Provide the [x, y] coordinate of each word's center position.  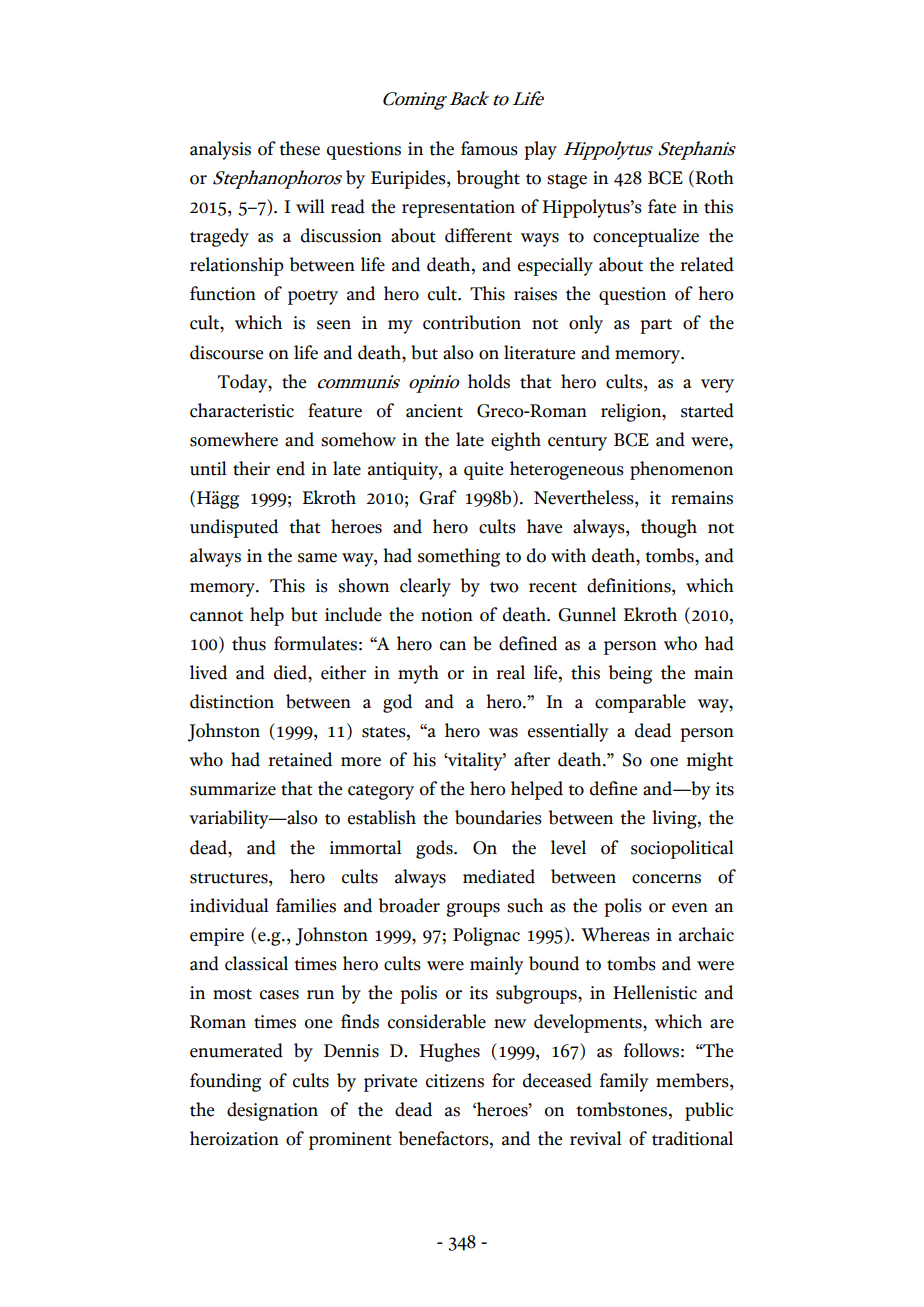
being [630, 674]
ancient [434, 411]
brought [488, 179]
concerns [666, 879]
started [707, 410]
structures [230, 878]
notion [447, 615]
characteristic [242, 410]
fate [662, 206]
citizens [455, 1081]
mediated [499, 876]
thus [249, 643]
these [299, 148]
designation [272, 1111]
